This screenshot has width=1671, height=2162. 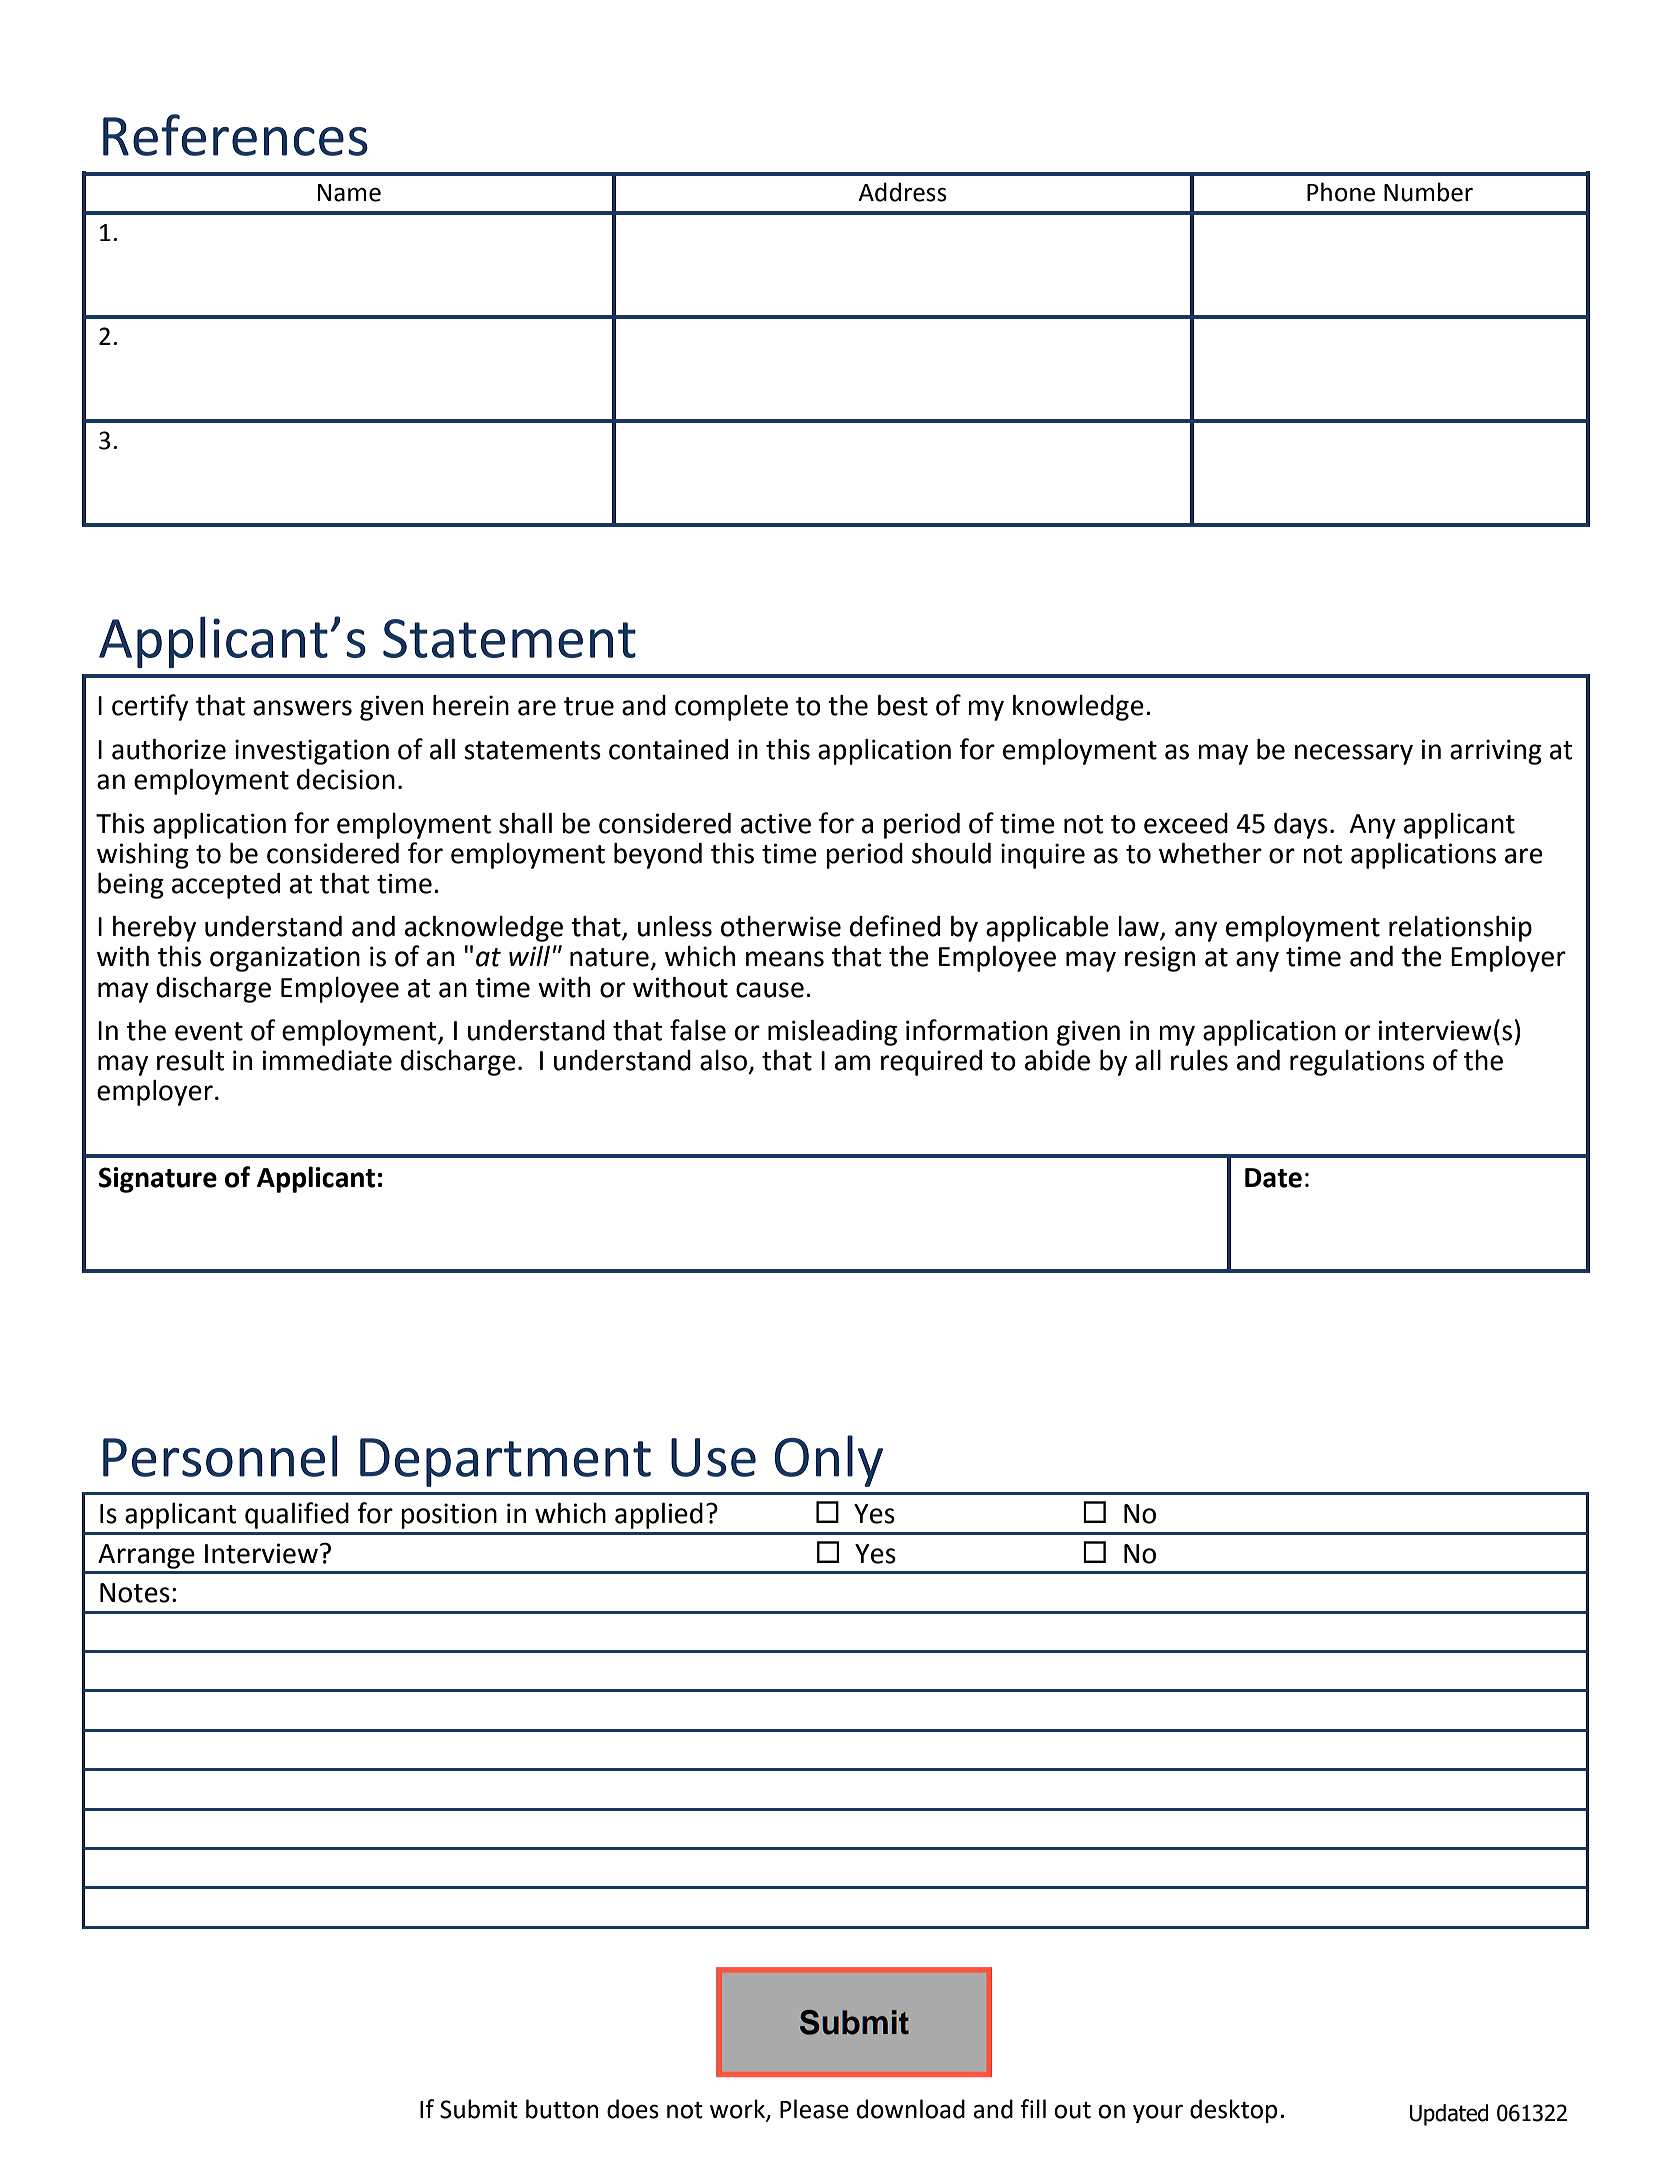 What do you see at coordinates (135, 1593) in the screenshot?
I see `Notes` at bounding box center [135, 1593].
